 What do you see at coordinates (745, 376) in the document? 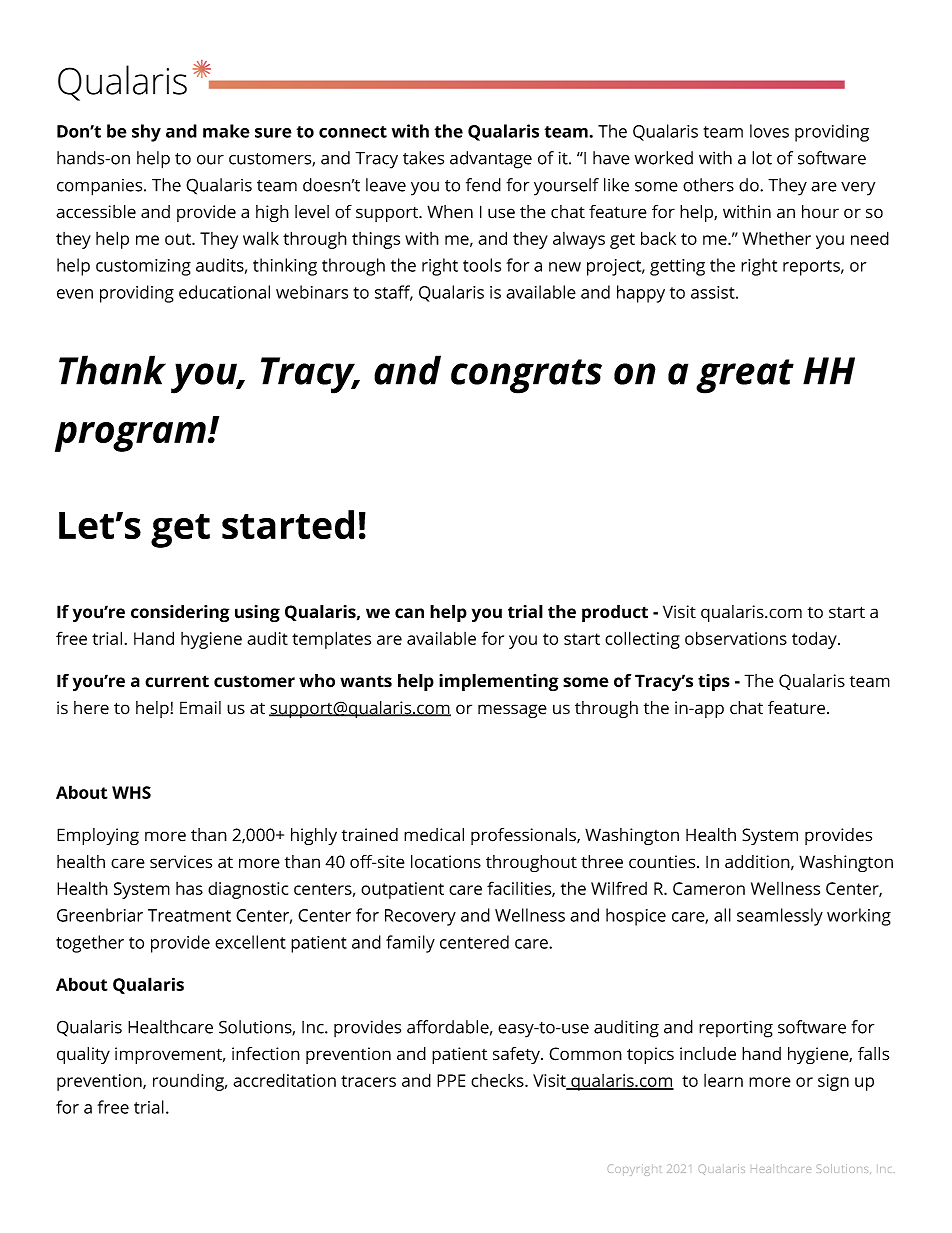
I see `great` at bounding box center [745, 376].
